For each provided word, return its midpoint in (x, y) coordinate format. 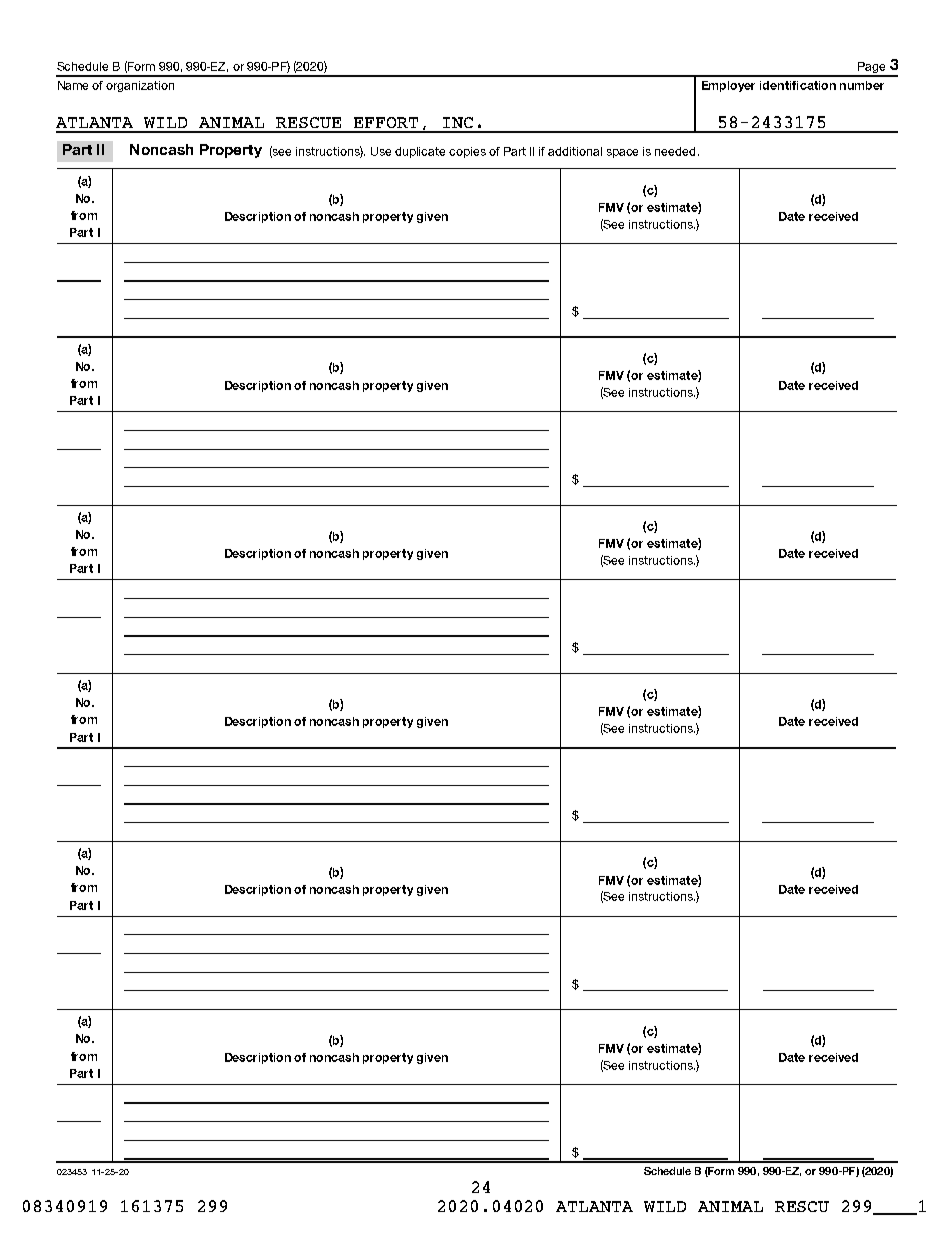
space (622, 153)
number (862, 85)
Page (872, 69)
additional (575, 151)
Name (73, 85)
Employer (728, 86)
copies (467, 152)
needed (675, 151)
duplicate (420, 152)
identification (798, 85)
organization (140, 86)
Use (381, 151)
